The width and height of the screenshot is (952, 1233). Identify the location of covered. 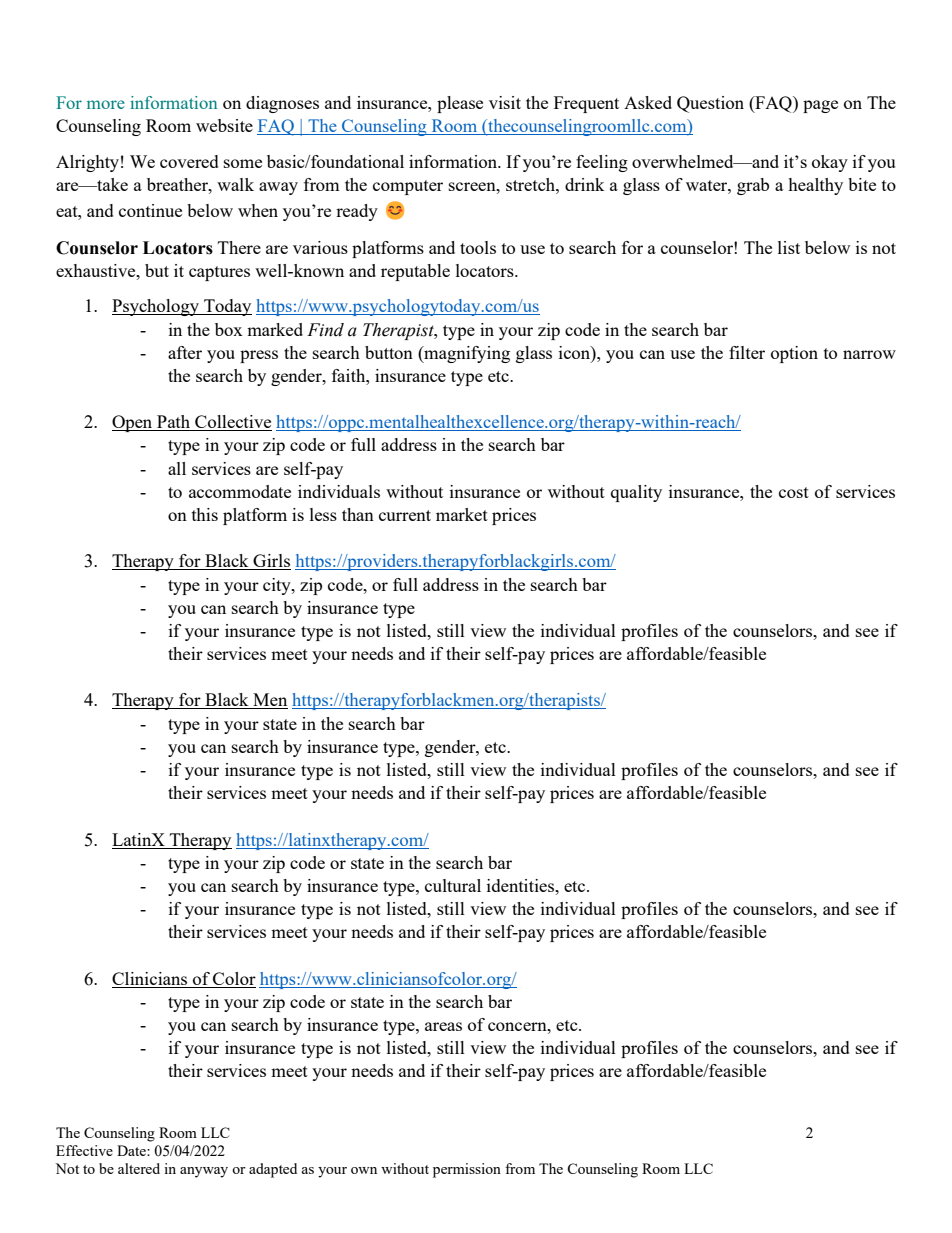
(189, 161).
